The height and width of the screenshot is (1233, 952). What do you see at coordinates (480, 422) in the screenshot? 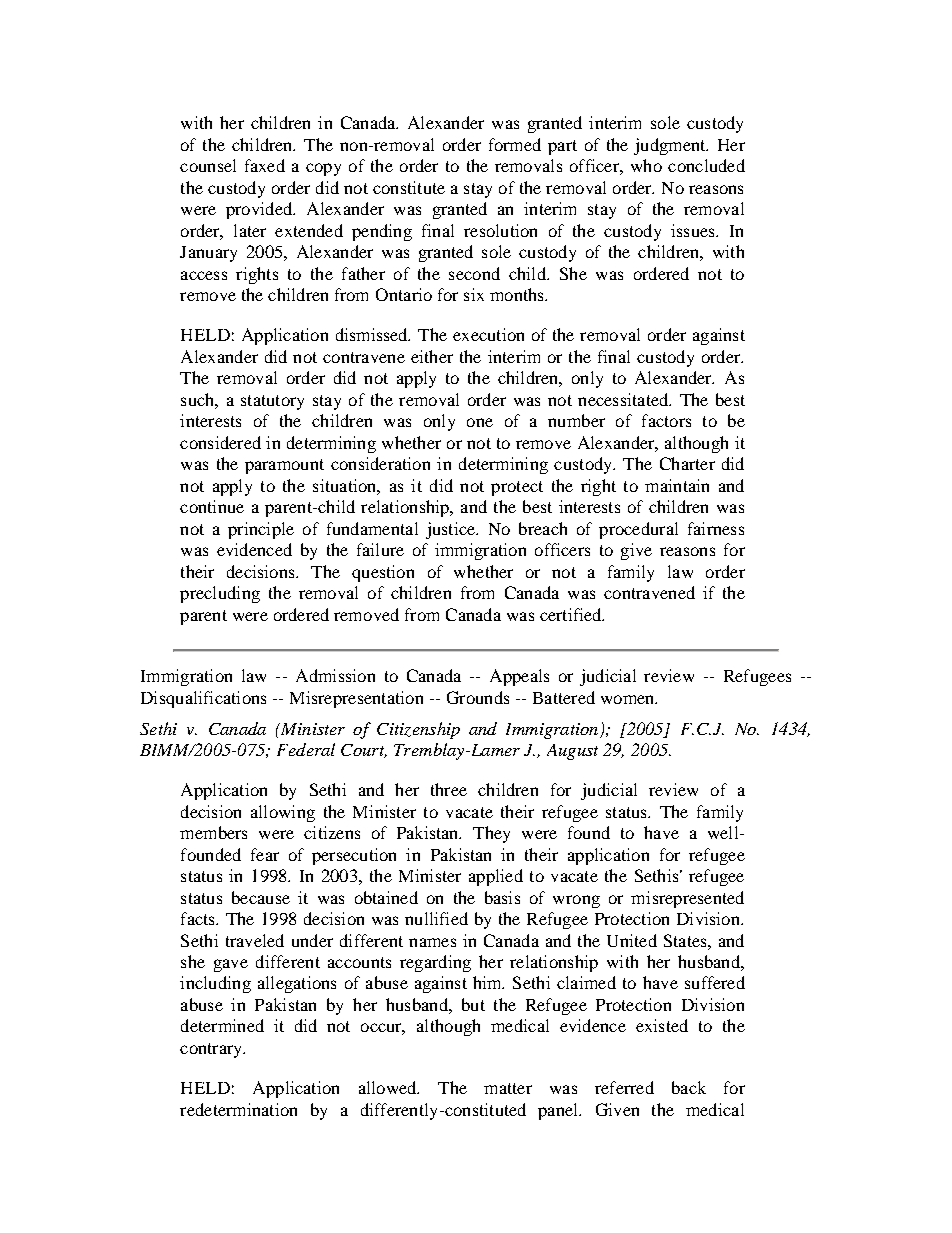
I see `one` at bounding box center [480, 422].
